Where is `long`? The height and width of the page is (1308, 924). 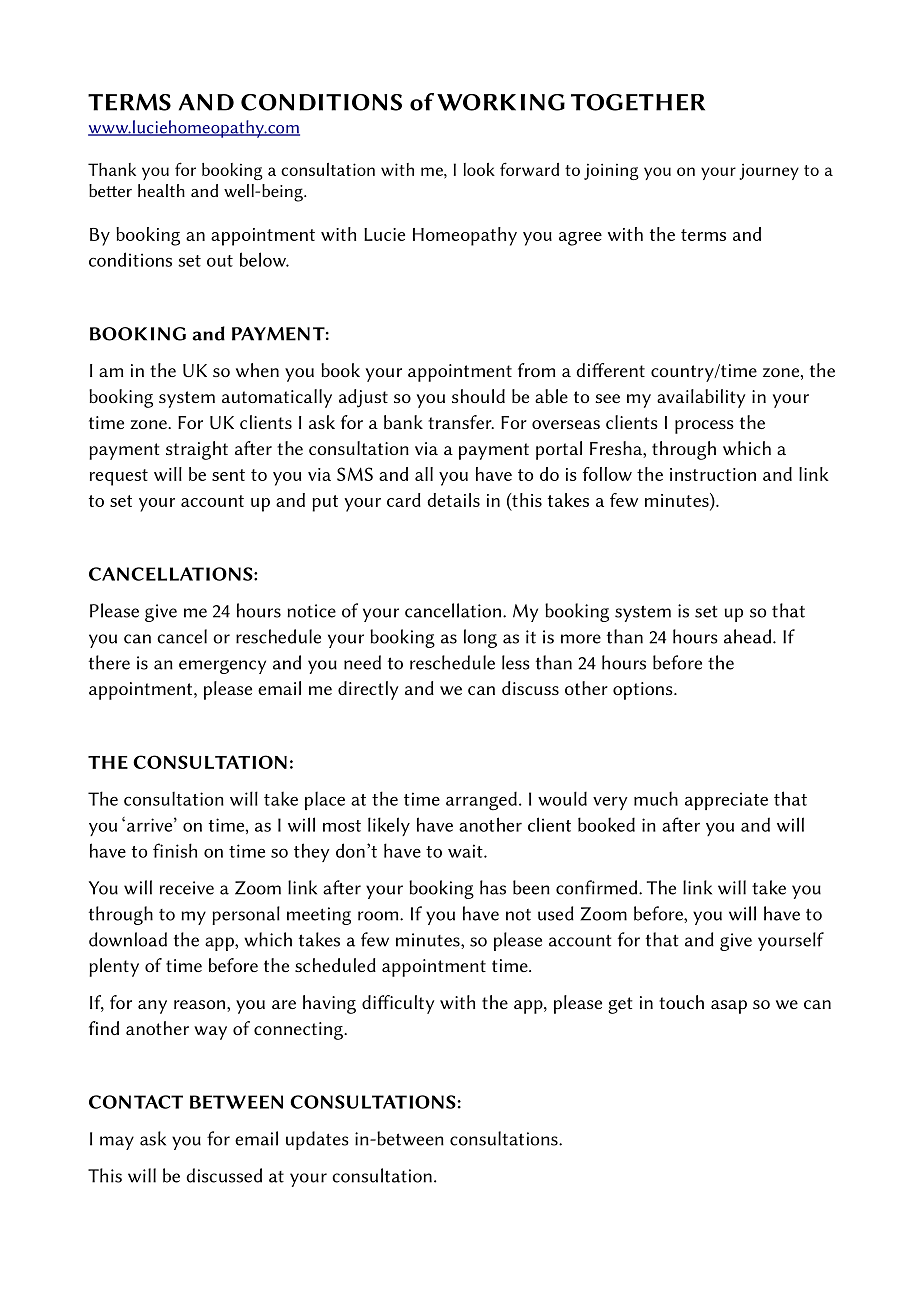 long is located at coordinates (480, 638).
